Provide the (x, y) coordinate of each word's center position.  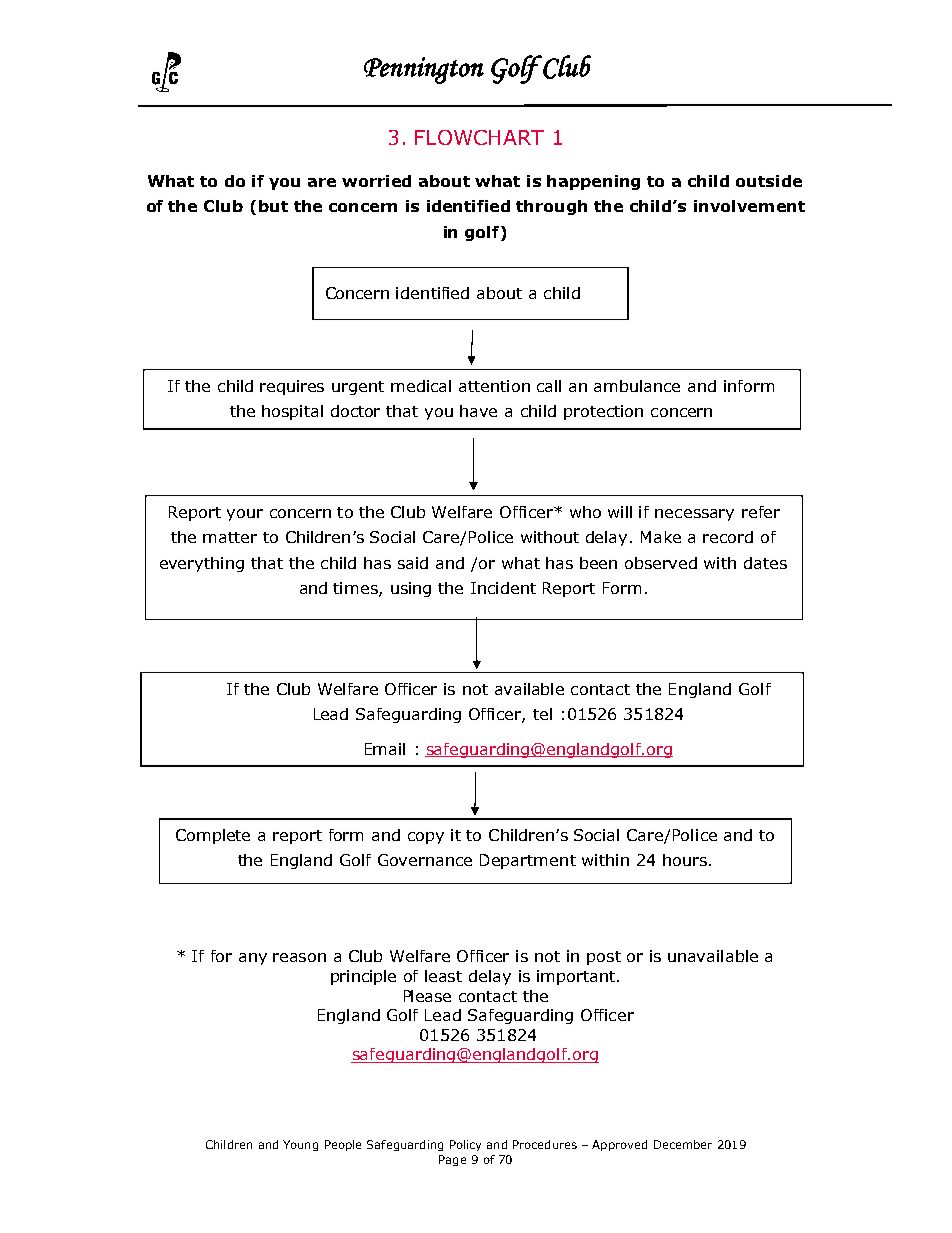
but (273, 206)
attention (494, 386)
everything (202, 564)
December (683, 1144)
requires (292, 387)
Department (528, 861)
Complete (213, 836)
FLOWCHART (479, 137)
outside (769, 181)
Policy (465, 1145)
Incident (503, 588)
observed (661, 563)
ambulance (637, 386)
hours (685, 860)
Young (300, 1145)
